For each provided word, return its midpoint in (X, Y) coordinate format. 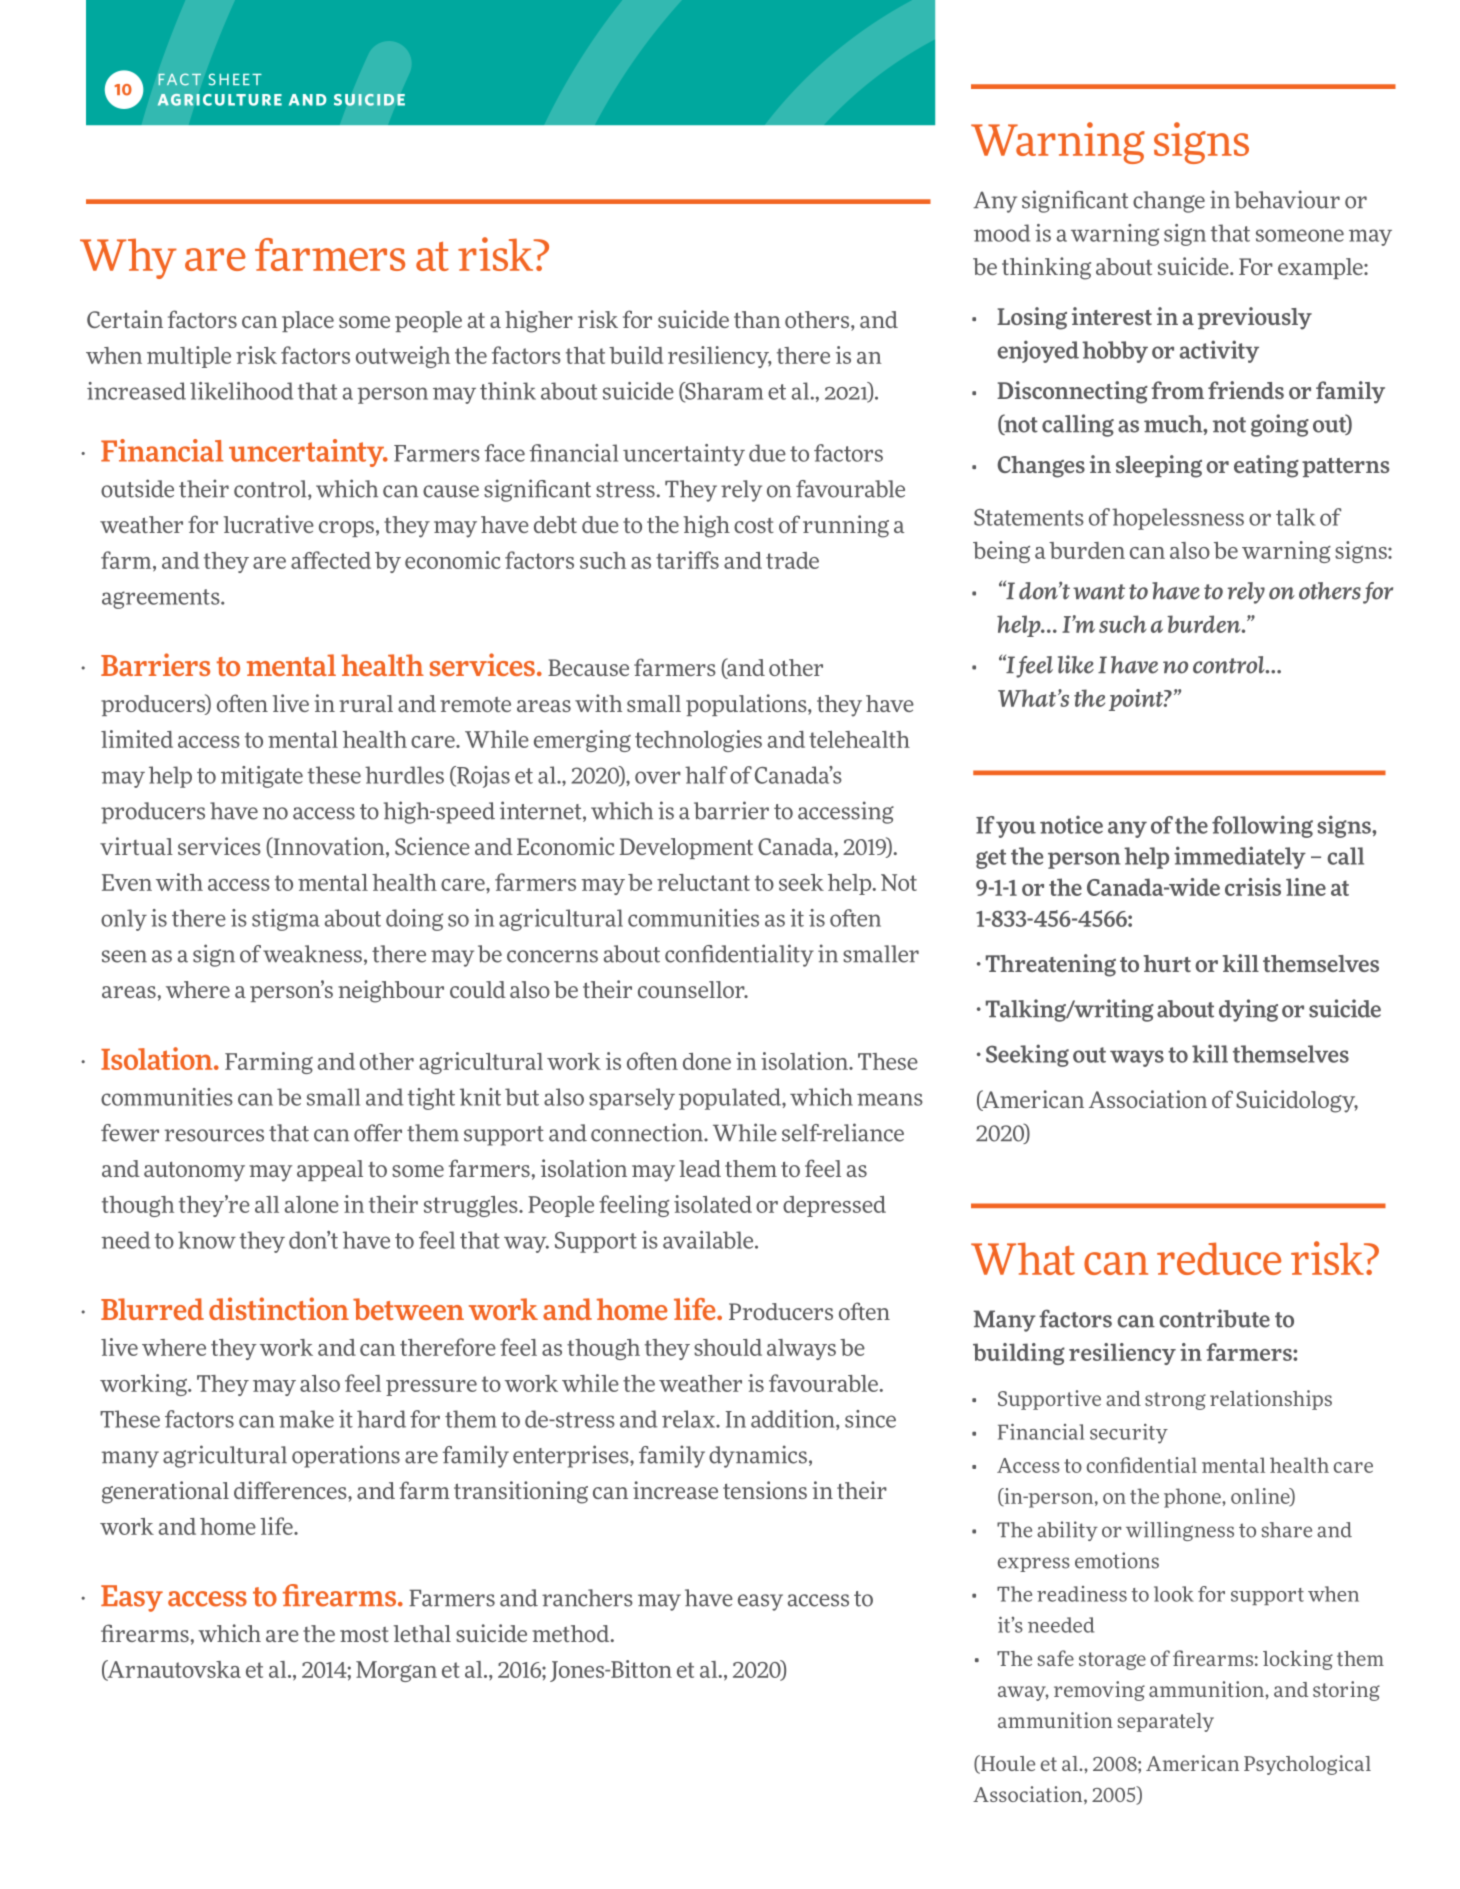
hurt (1167, 963)
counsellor (692, 989)
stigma (285, 920)
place (308, 321)
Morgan (396, 1671)
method (572, 1633)
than (757, 319)
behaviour (1287, 199)
